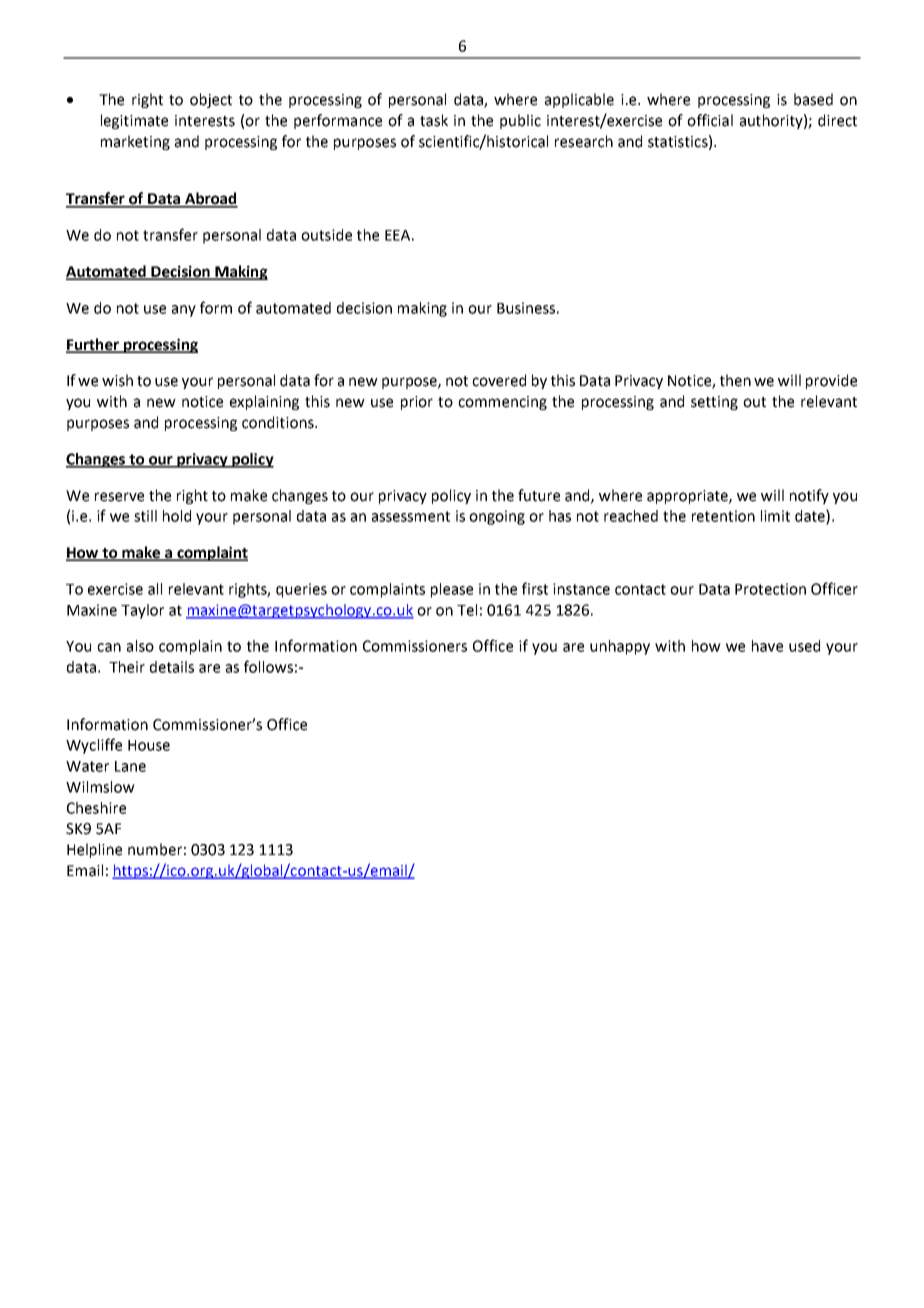  I want to click on reserve, so click(119, 497).
